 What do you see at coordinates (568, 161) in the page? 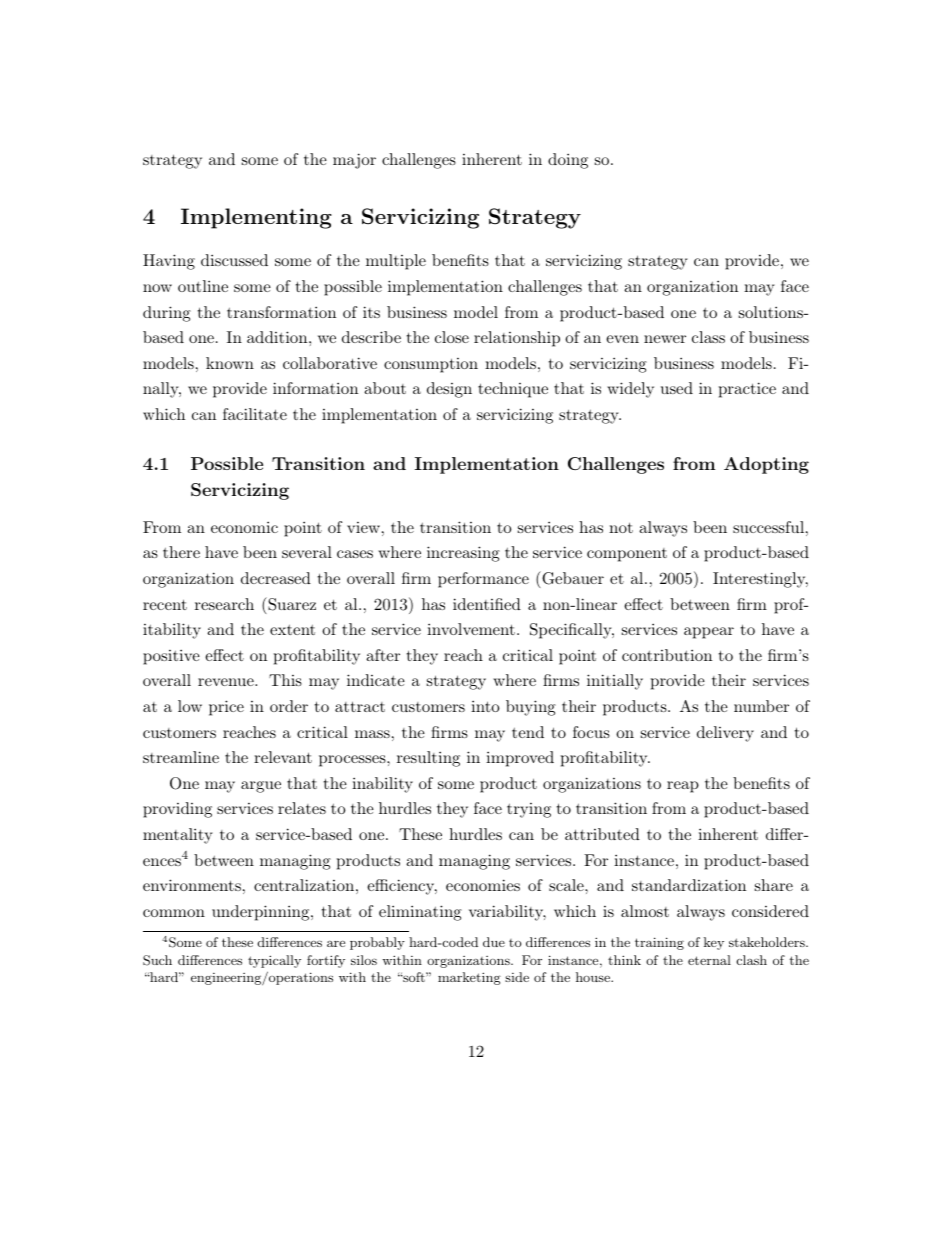
I see `doing` at bounding box center [568, 161].
